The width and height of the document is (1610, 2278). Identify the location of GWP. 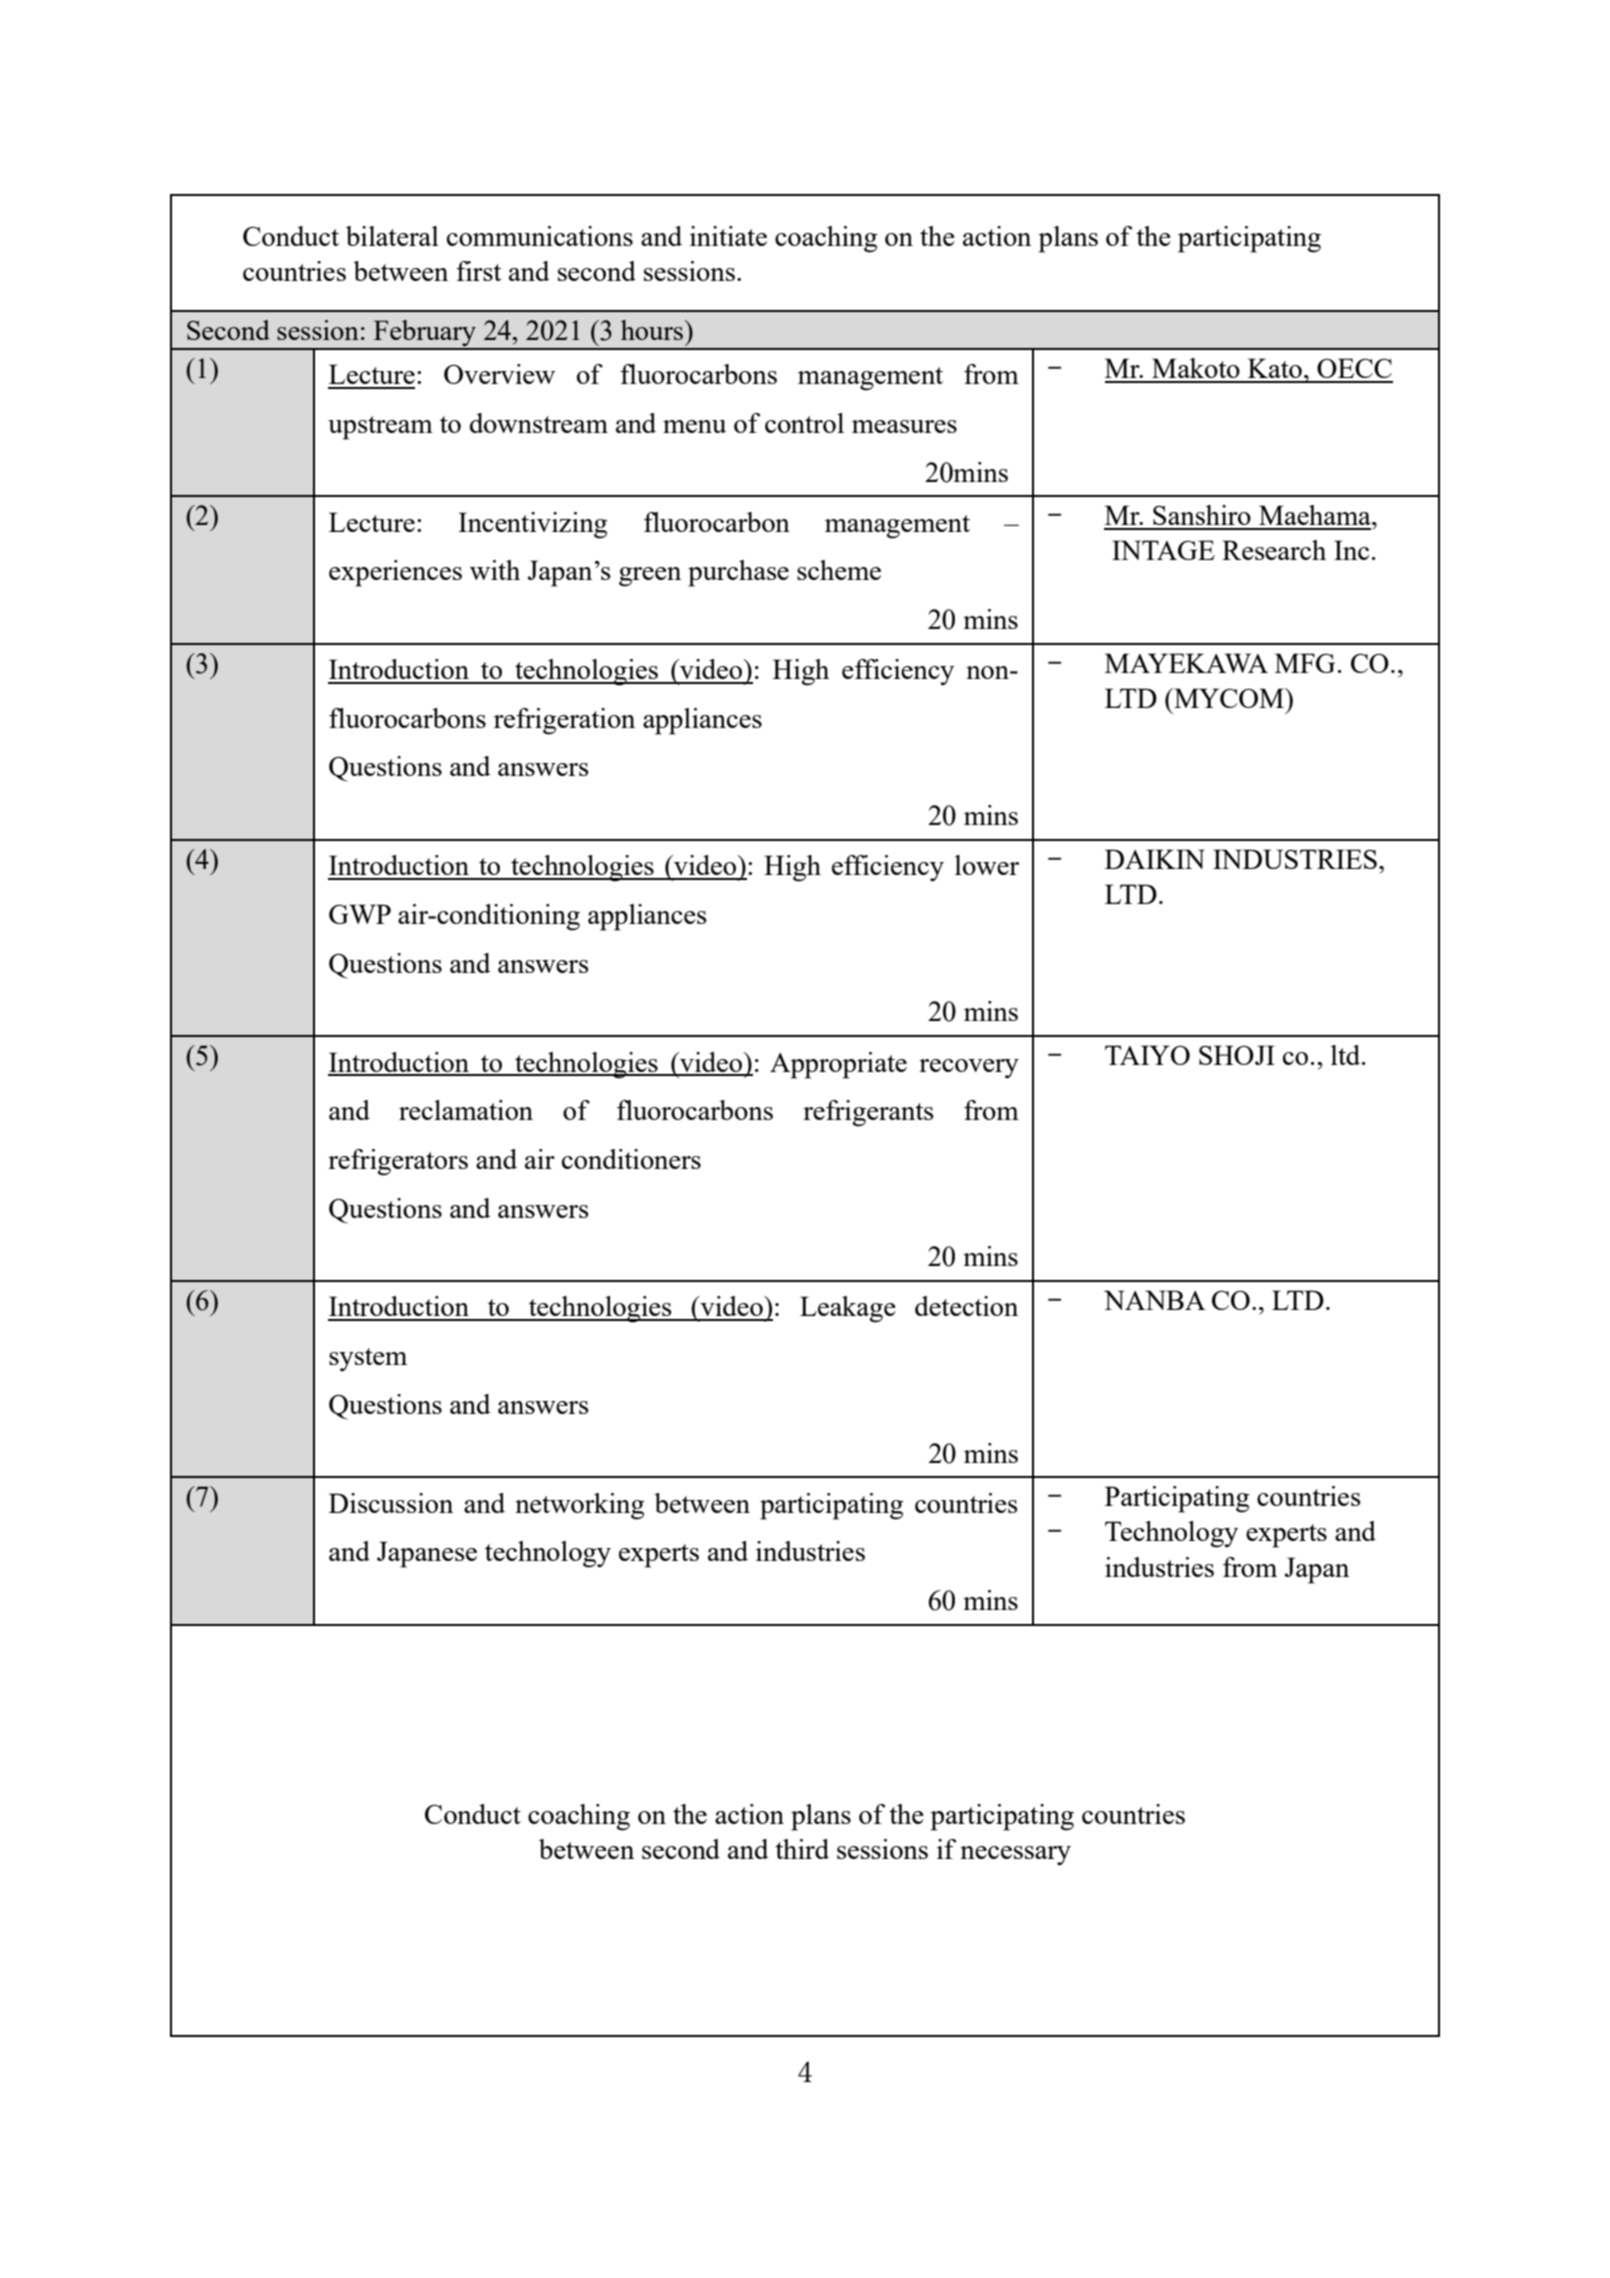
(360, 914).
